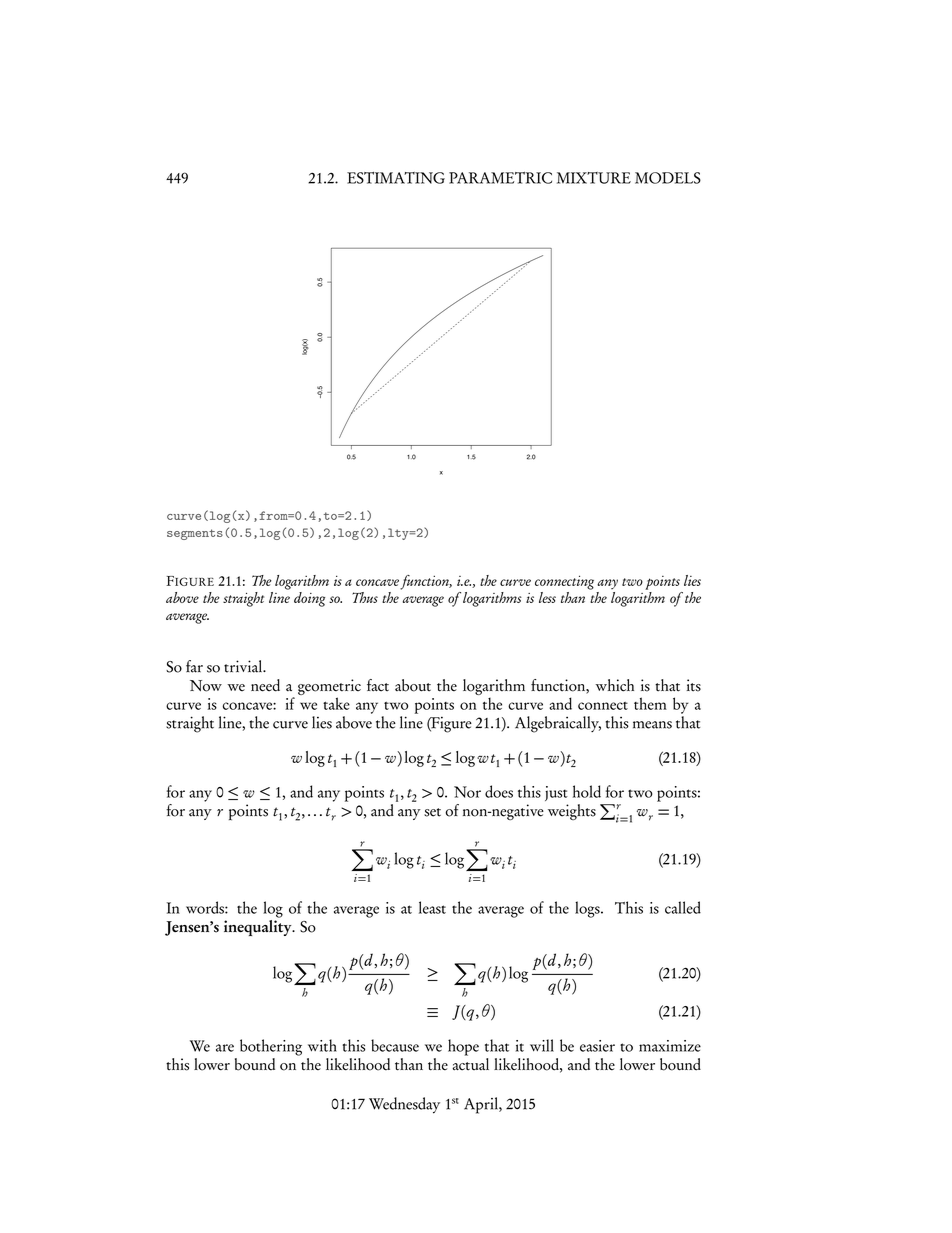  Describe the element at coordinates (309, 599) in the page. I see `doing` at that location.
